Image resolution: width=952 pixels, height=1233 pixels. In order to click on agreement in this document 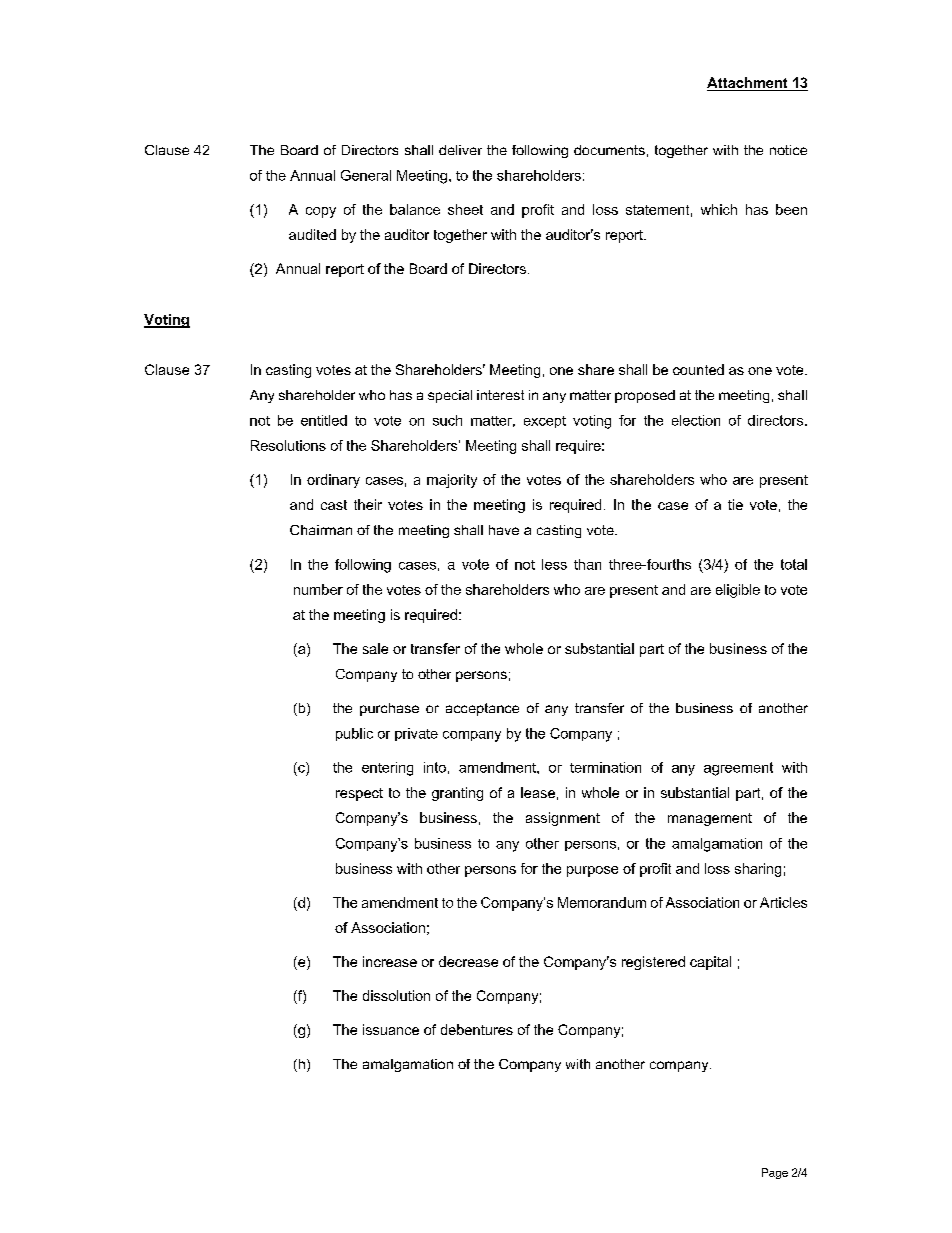, I will do `click(738, 769)`.
